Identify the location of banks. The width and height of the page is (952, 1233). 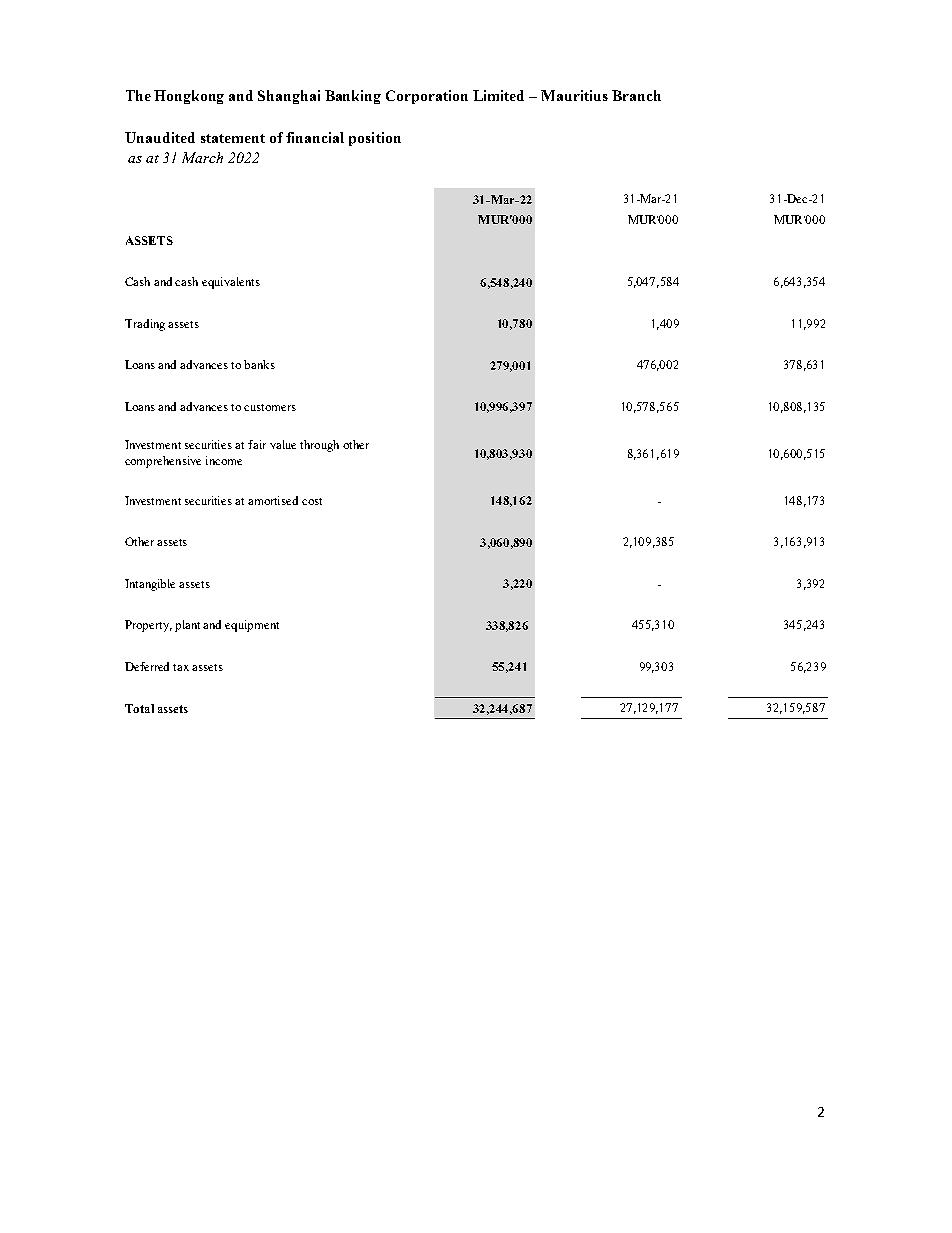
(259, 364).
